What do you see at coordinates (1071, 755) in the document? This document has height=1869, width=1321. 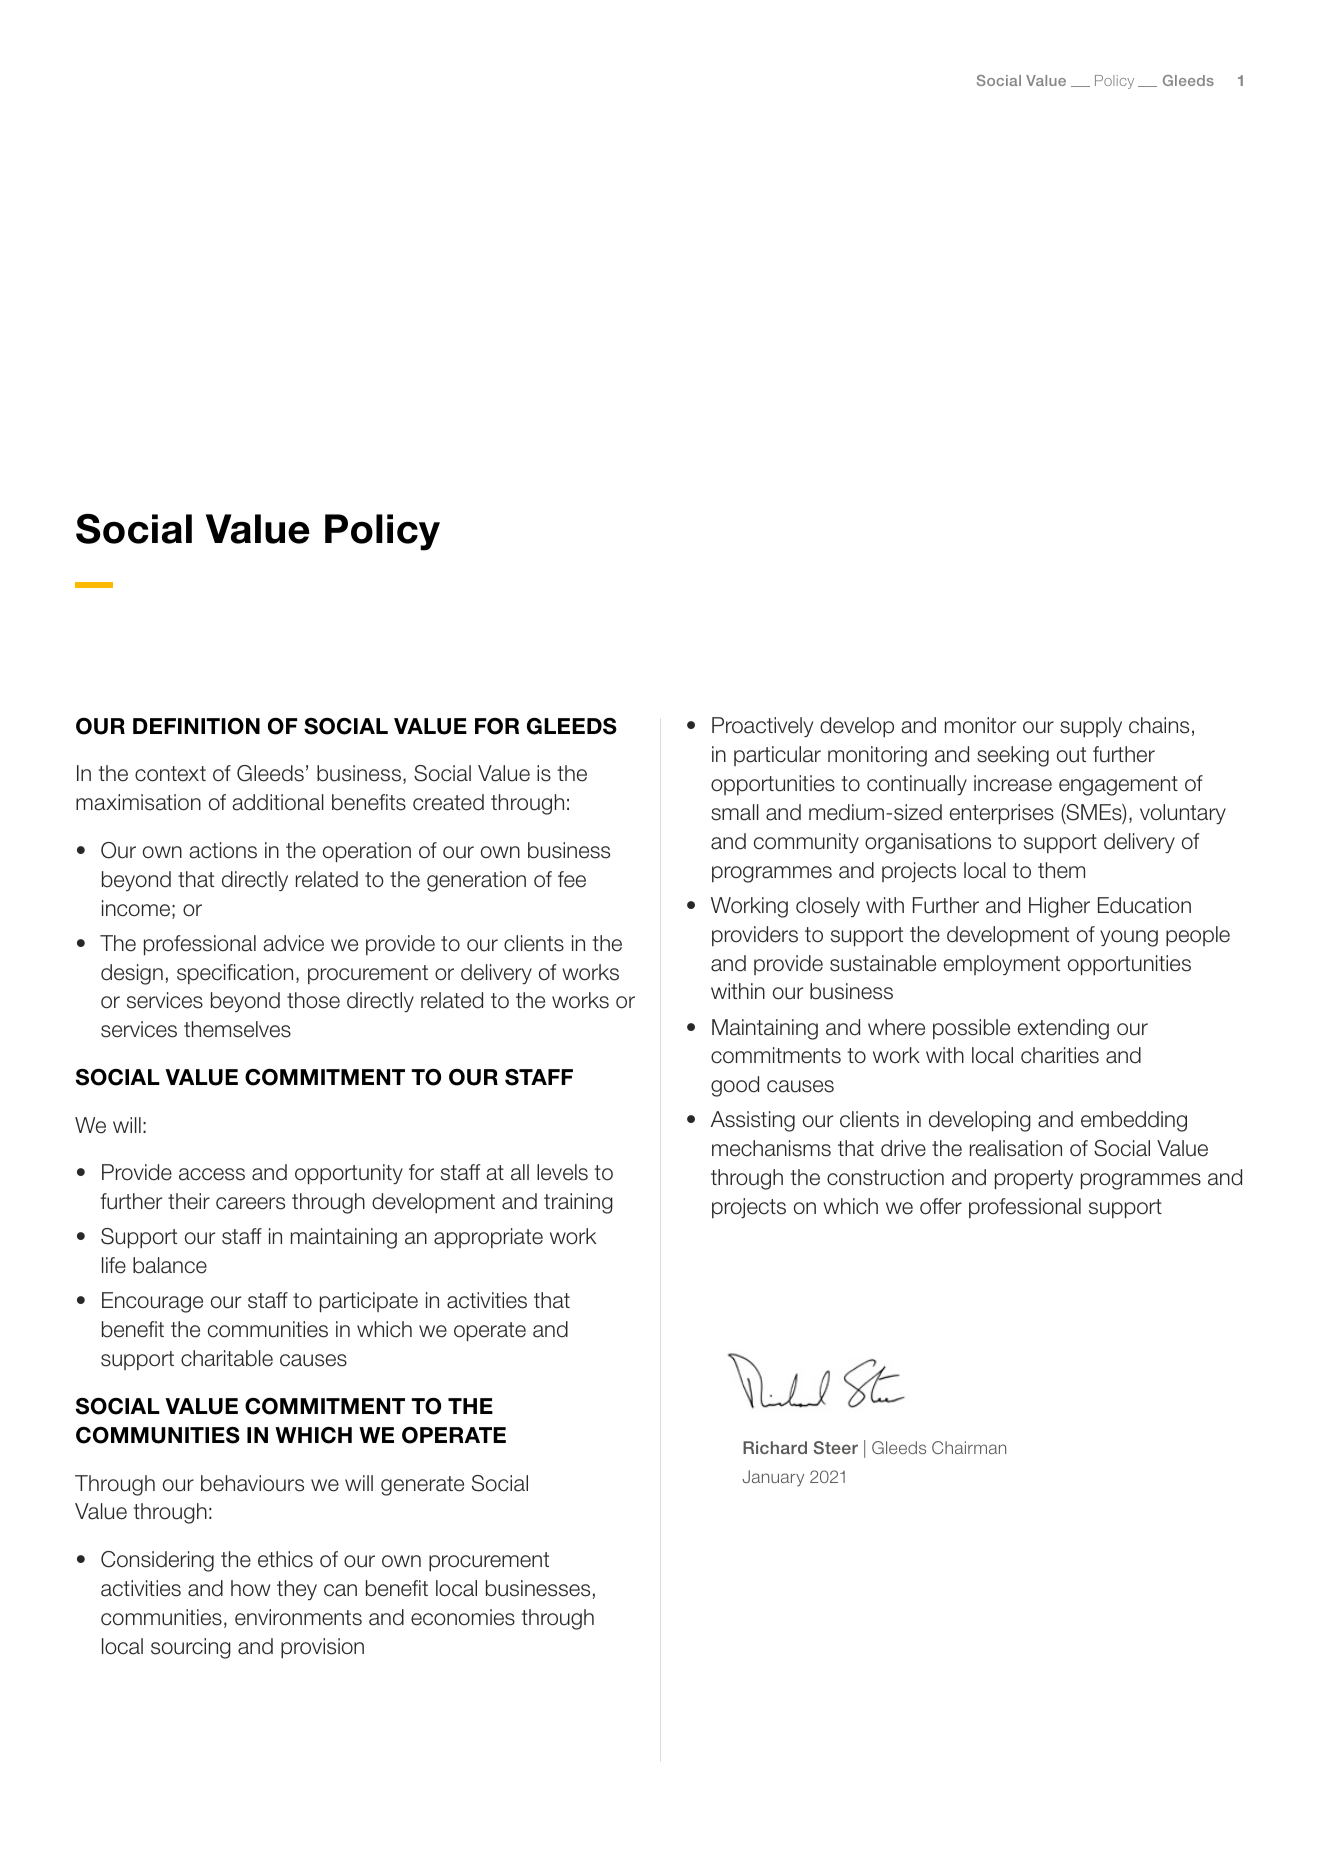 I see `out` at bounding box center [1071, 755].
